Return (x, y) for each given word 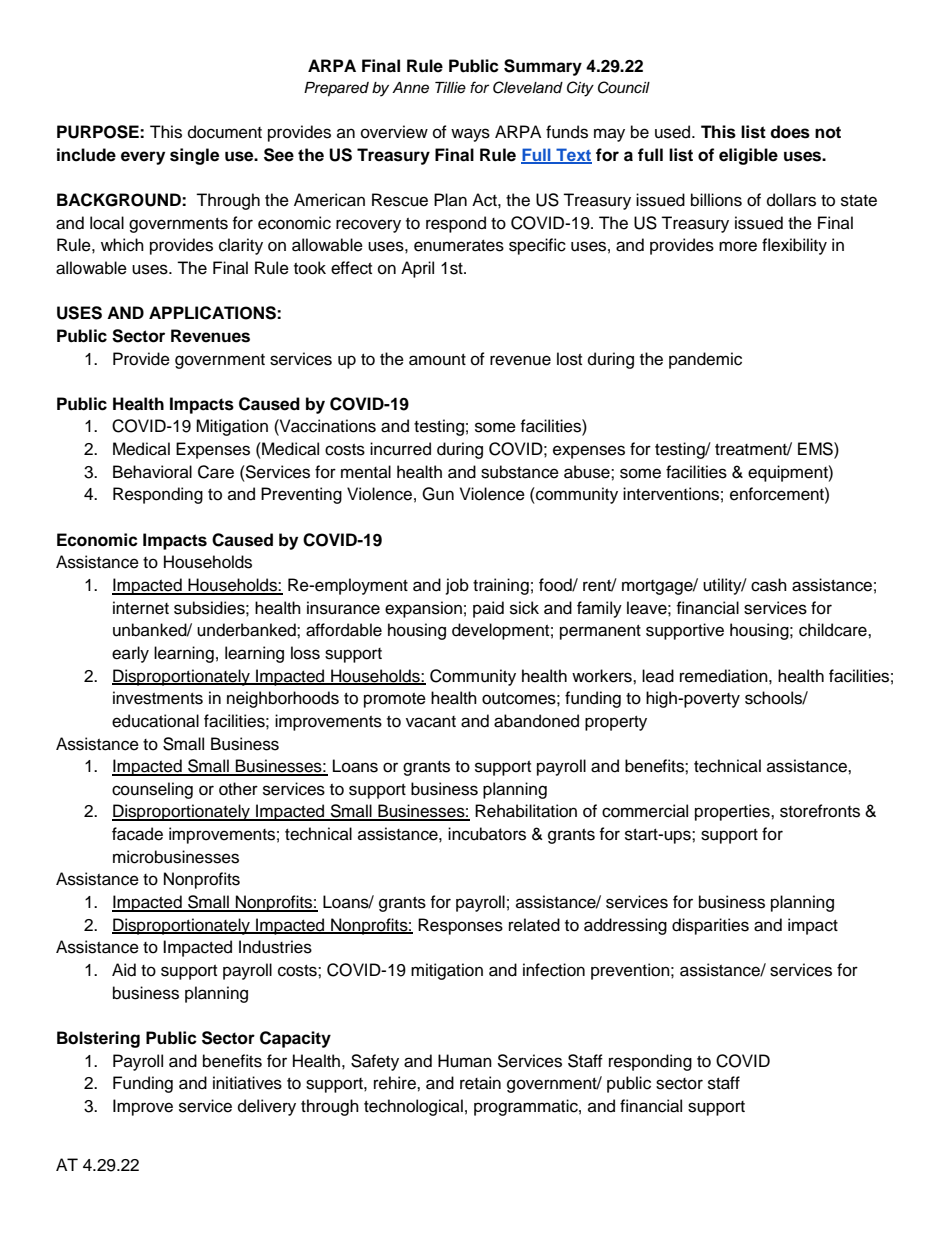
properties (733, 812)
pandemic (705, 360)
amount (437, 360)
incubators (487, 834)
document (225, 132)
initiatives (247, 1083)
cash (769, 585)
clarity (241, 246)
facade (137, 834)
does (790, 132)
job (457, 586)
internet (141, 608)
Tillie (450, 87)
